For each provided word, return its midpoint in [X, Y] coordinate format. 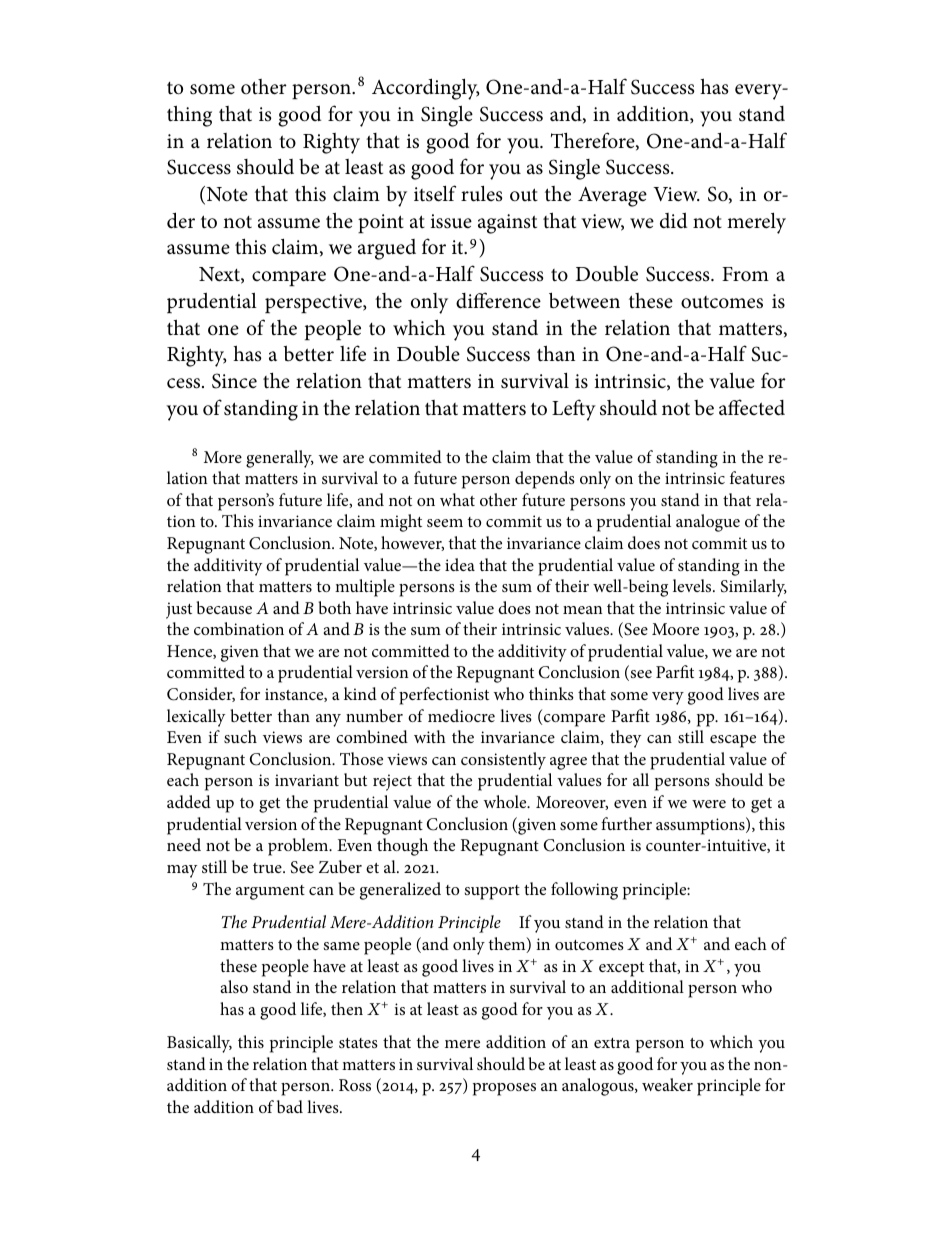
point [381, 223]
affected [752, 407]
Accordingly [426, 89]
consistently [503, 761]
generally [280, 459]
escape [733, 741]
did [673, 220]
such [240, 736]
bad [290, 1106]
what [457, 499]
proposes [504, 1089]
